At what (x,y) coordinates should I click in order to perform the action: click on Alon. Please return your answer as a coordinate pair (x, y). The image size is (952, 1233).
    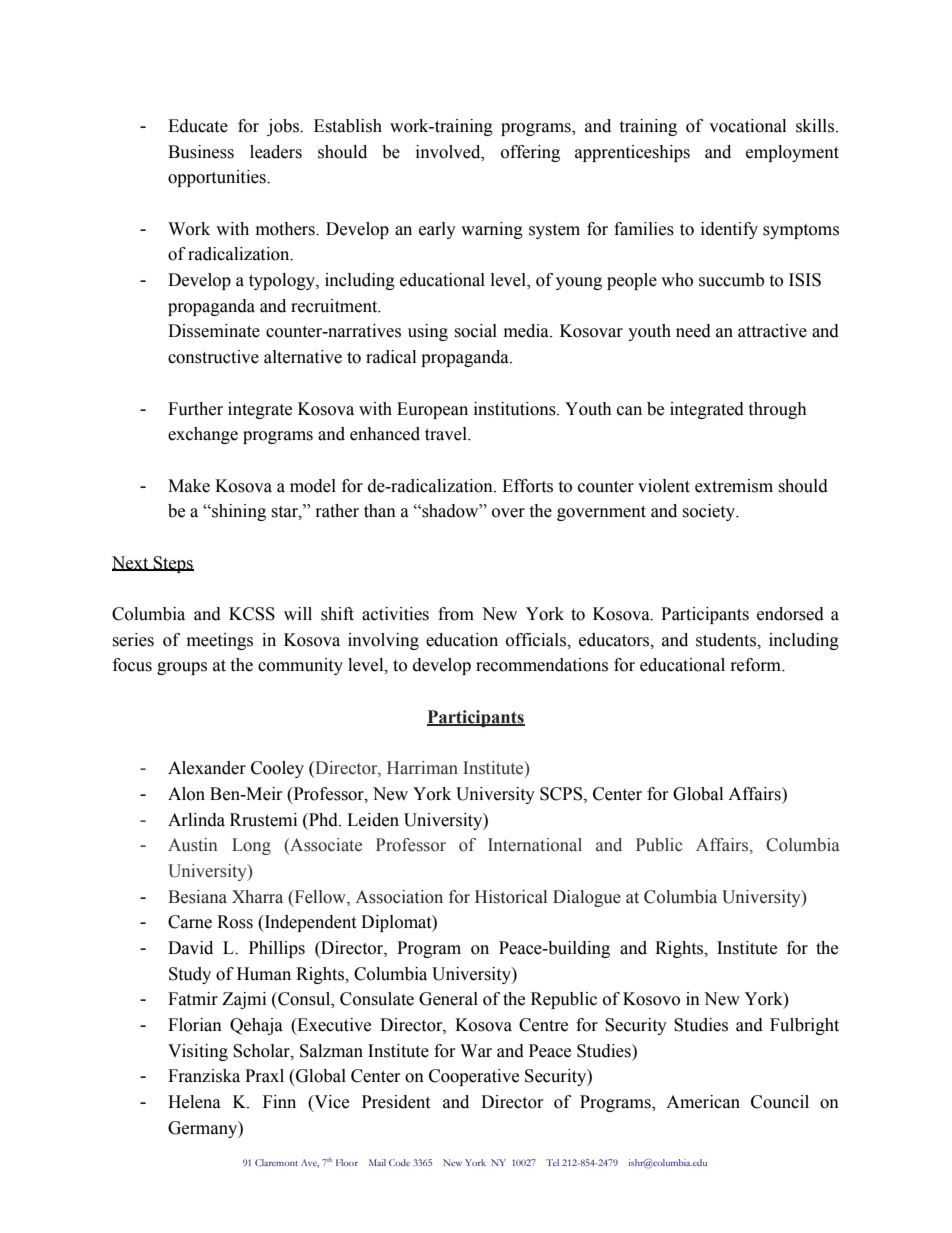
    Looking at the image, I should click on (186, 794).
